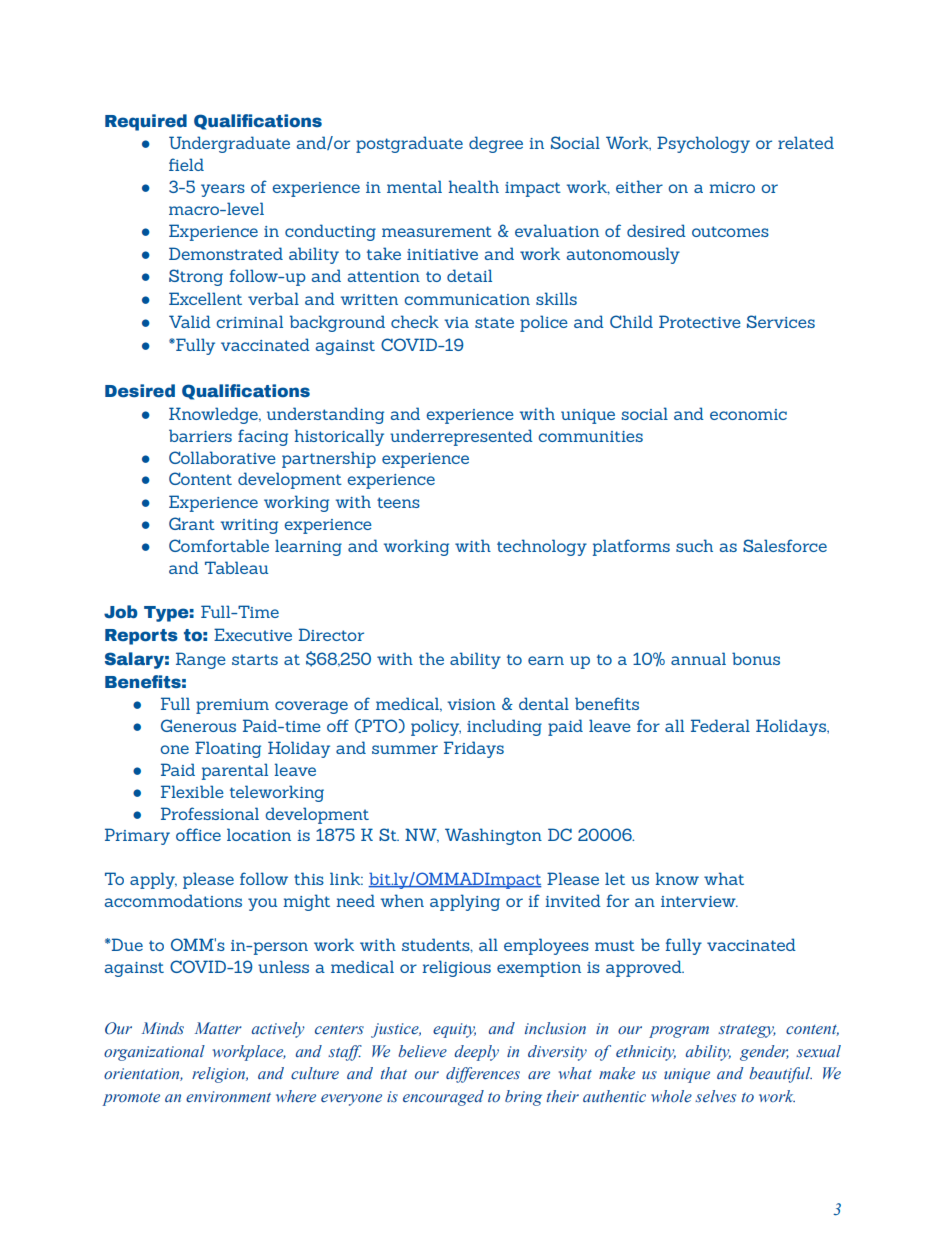 The width and height of the screenshot is (952, 1233). Describe the element at coordinates (253, 634) in the screenshot. I see `Executive` at that location.
